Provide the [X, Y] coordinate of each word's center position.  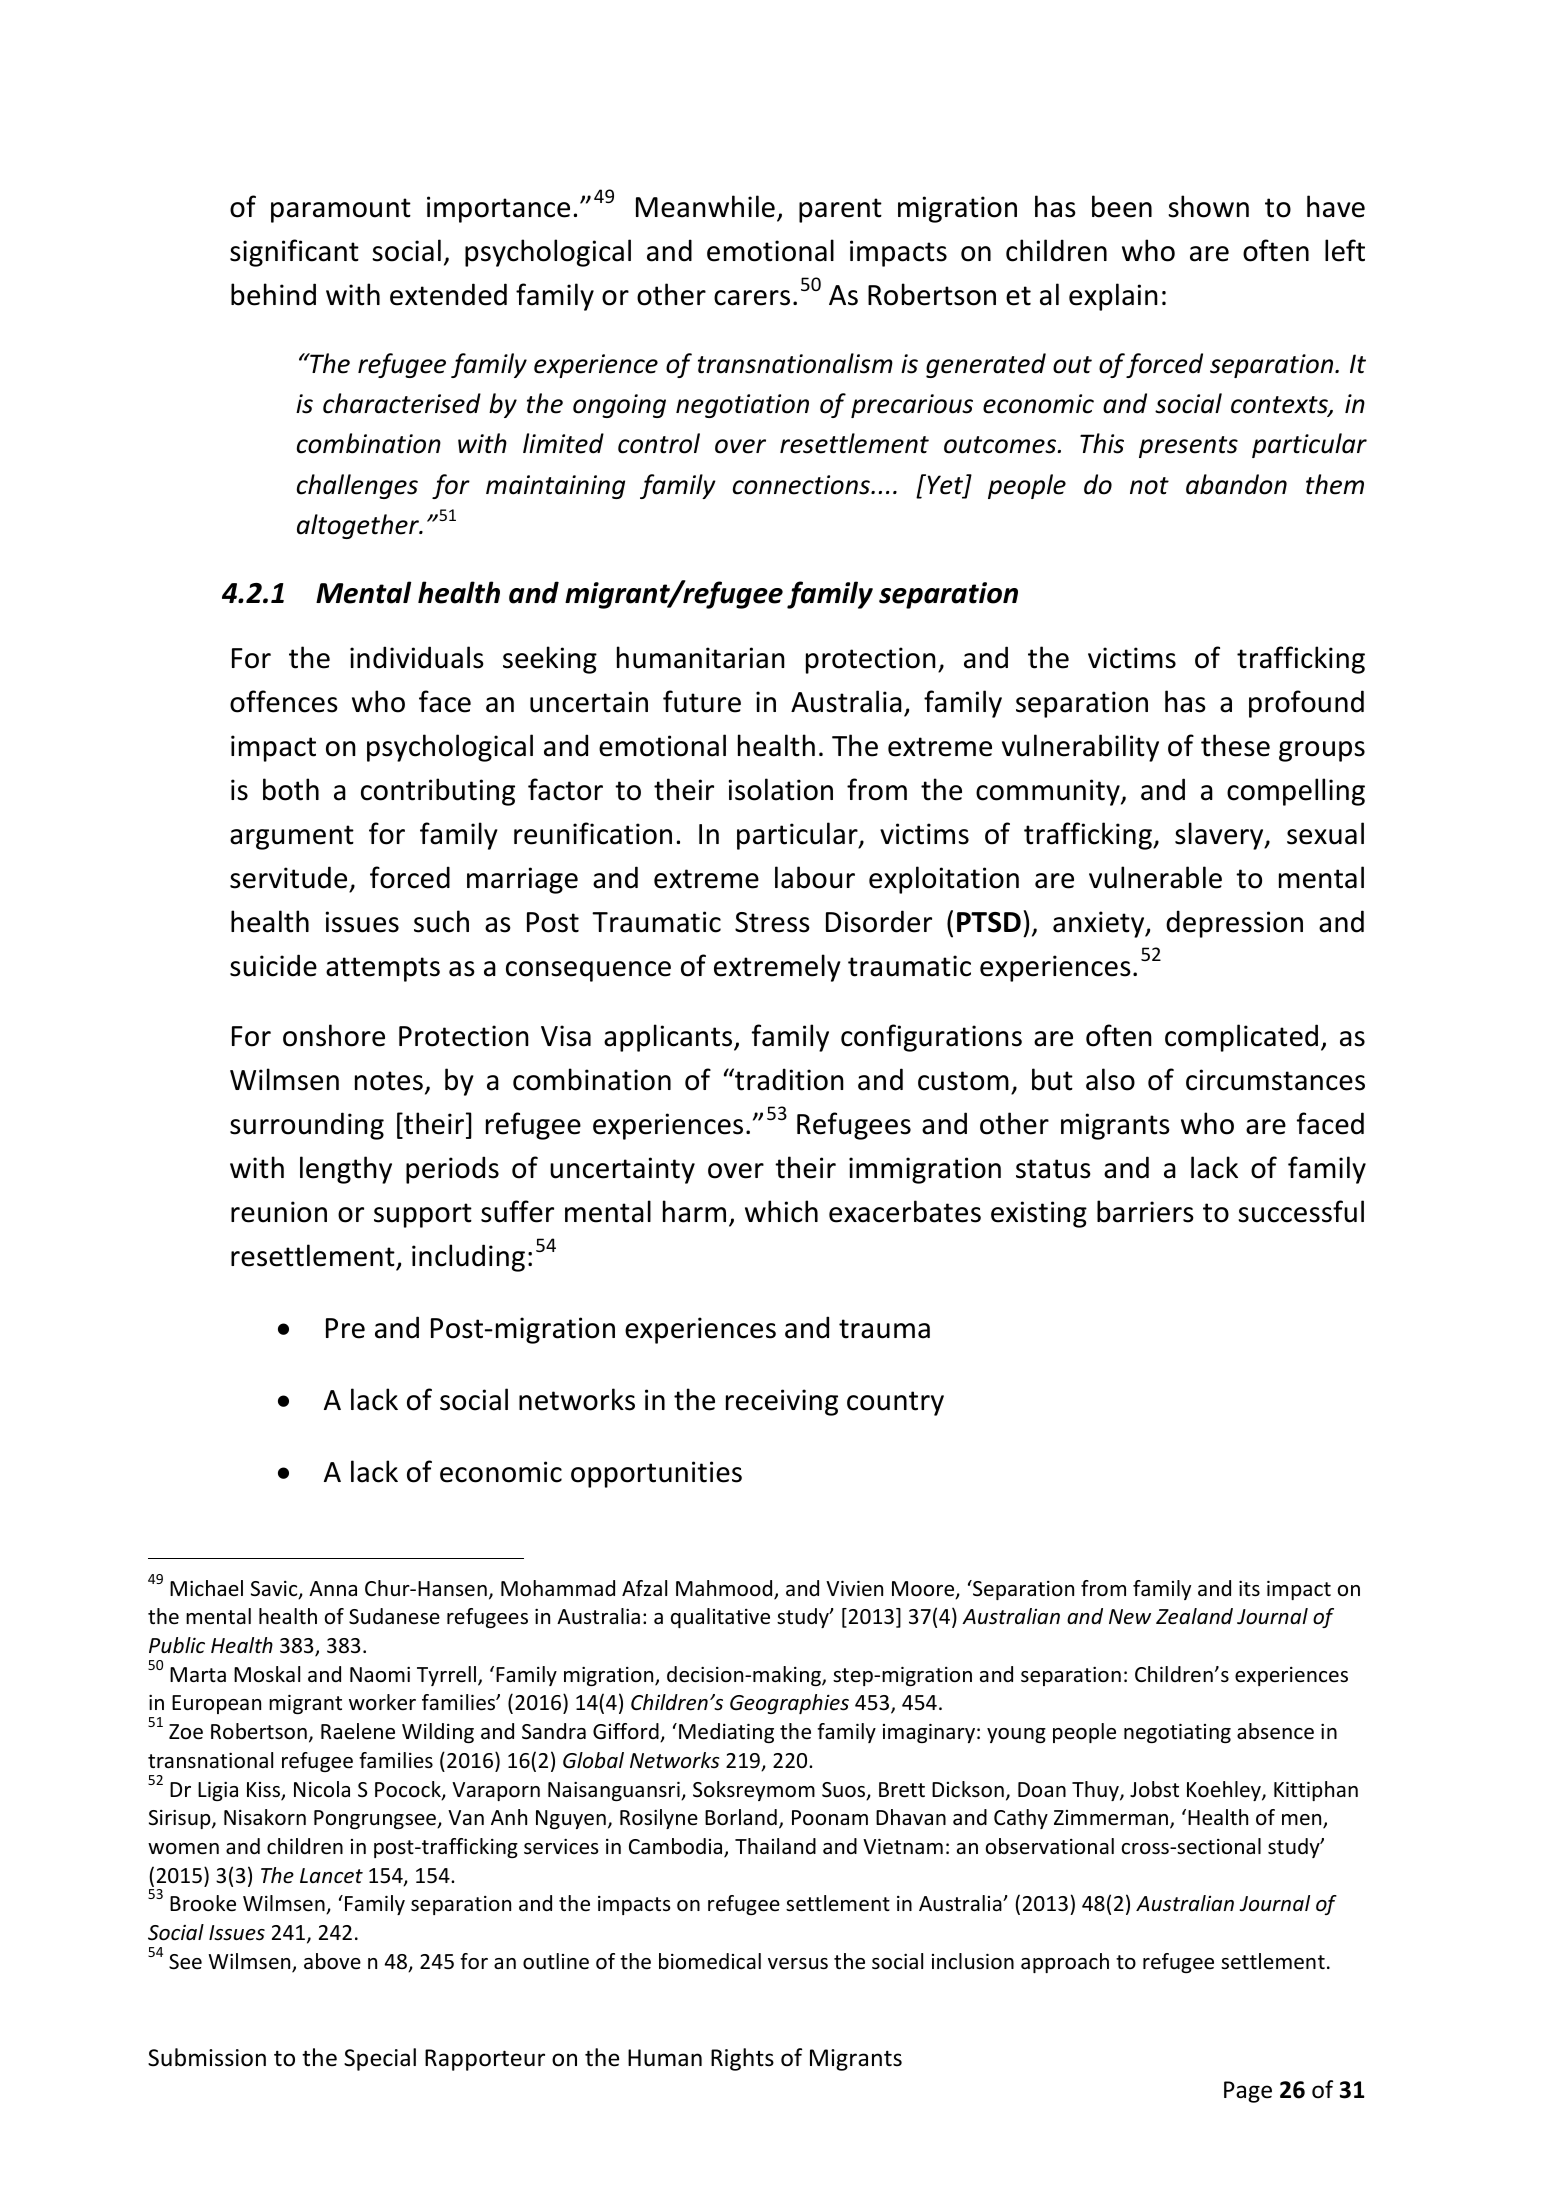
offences [284, 701]
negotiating [1177, 1733]
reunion [279, 1212]
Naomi [380, 1674]
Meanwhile [705, 206]
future [702, 701]
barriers [1145, 1211]
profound [1306, 704]
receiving [782, 1402]
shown [1208, 206]
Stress [772, 922]
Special [380, 2059]
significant [294, 253]
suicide [273, 965]
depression [1234, 924]
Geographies [789, 1704]
